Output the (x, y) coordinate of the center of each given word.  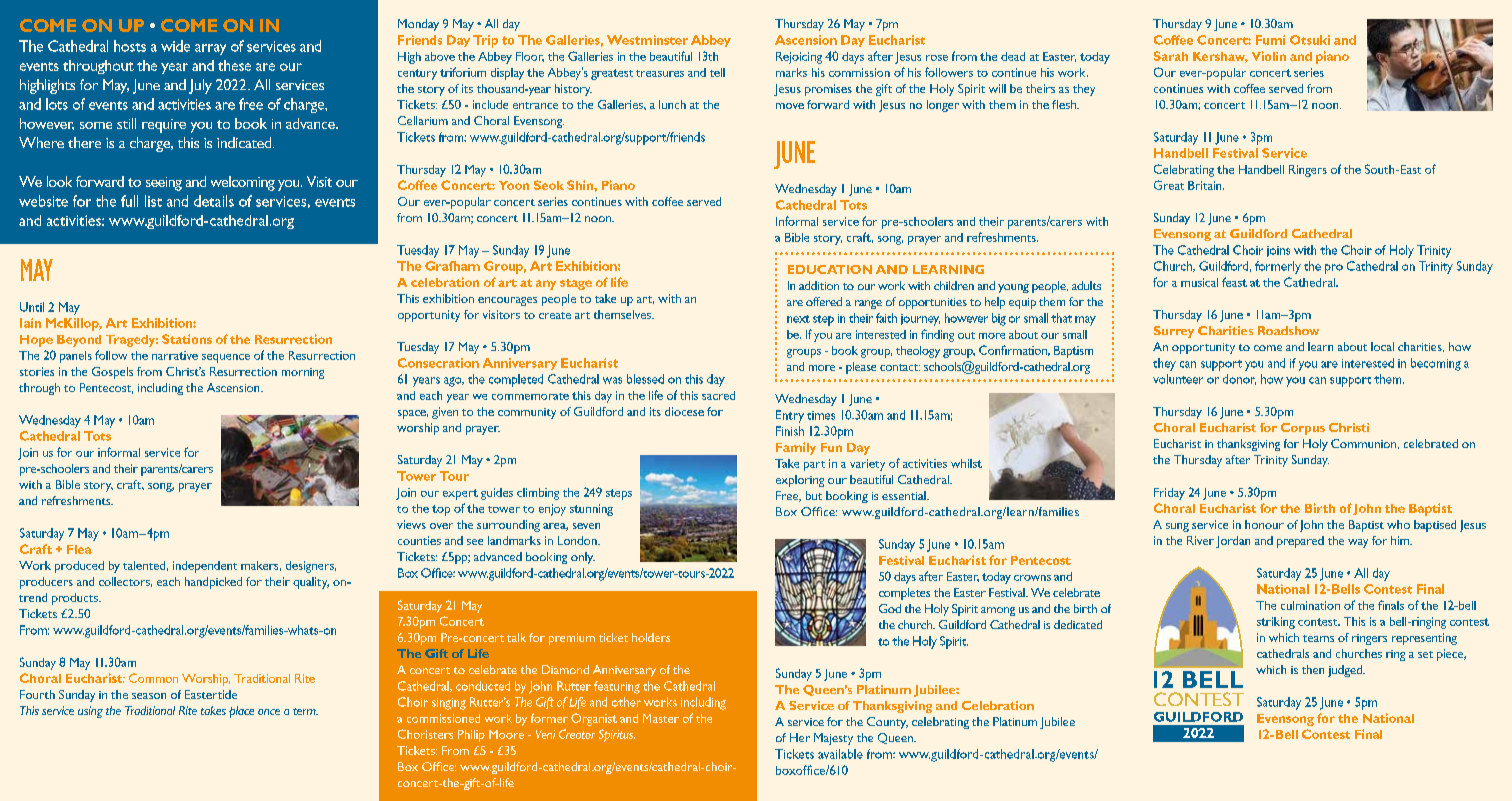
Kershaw (1220, 57)
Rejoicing (799, 58)
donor (1239, 379)
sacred (718, 395)
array (210, 49)
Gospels (112, 373)
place (241, 712)
